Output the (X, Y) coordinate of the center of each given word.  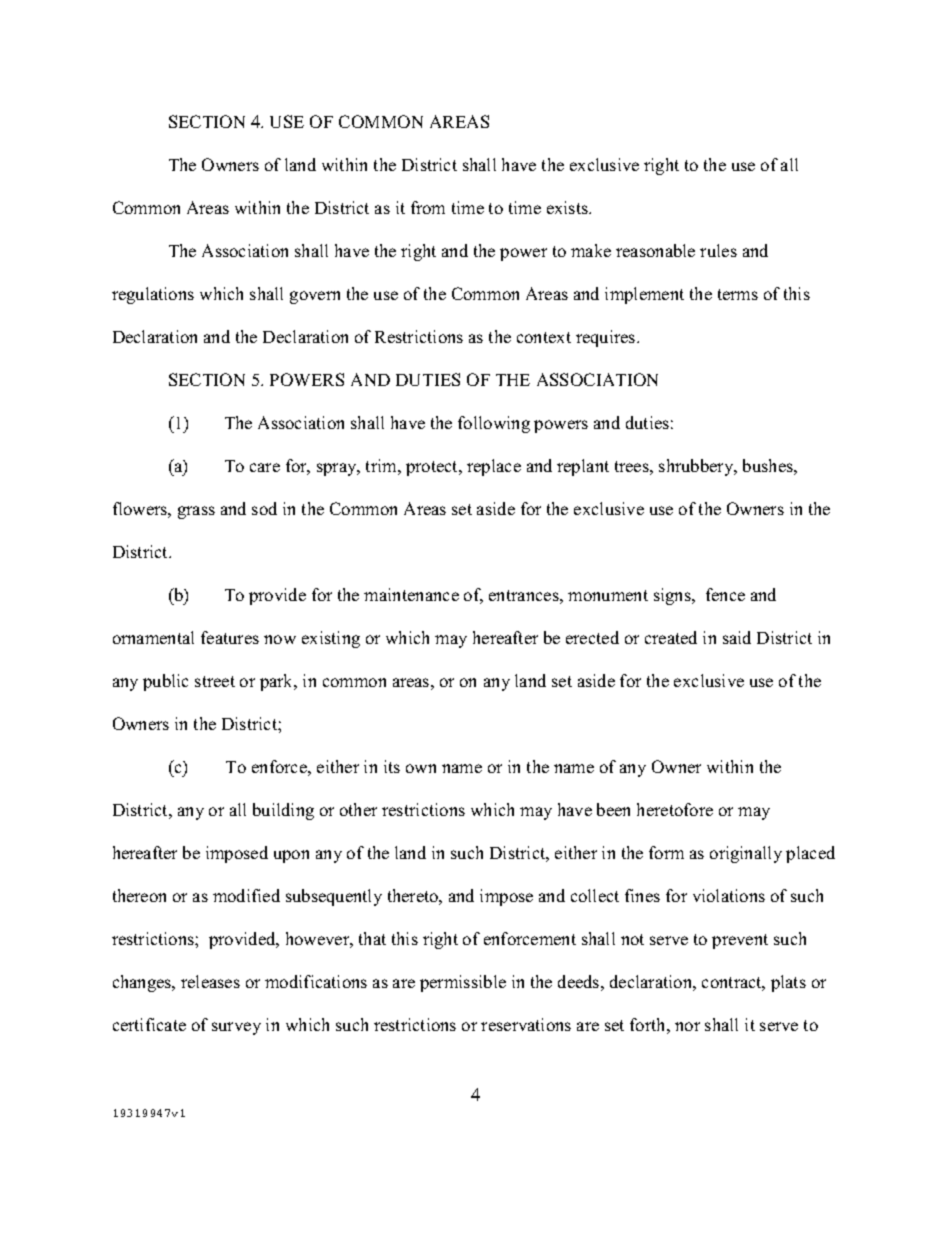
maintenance (411, 594)
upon (291, 856)
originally (746, 854)
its (392, 766)
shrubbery (697, 467)
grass (196, 512)
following (494, 424)
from (428, 207)
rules (718, 250)
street (215, 681)
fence (725, 594)
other (358, 809)
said (737, 637)
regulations (153, 295)
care (265, 467)
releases (210, 981)
